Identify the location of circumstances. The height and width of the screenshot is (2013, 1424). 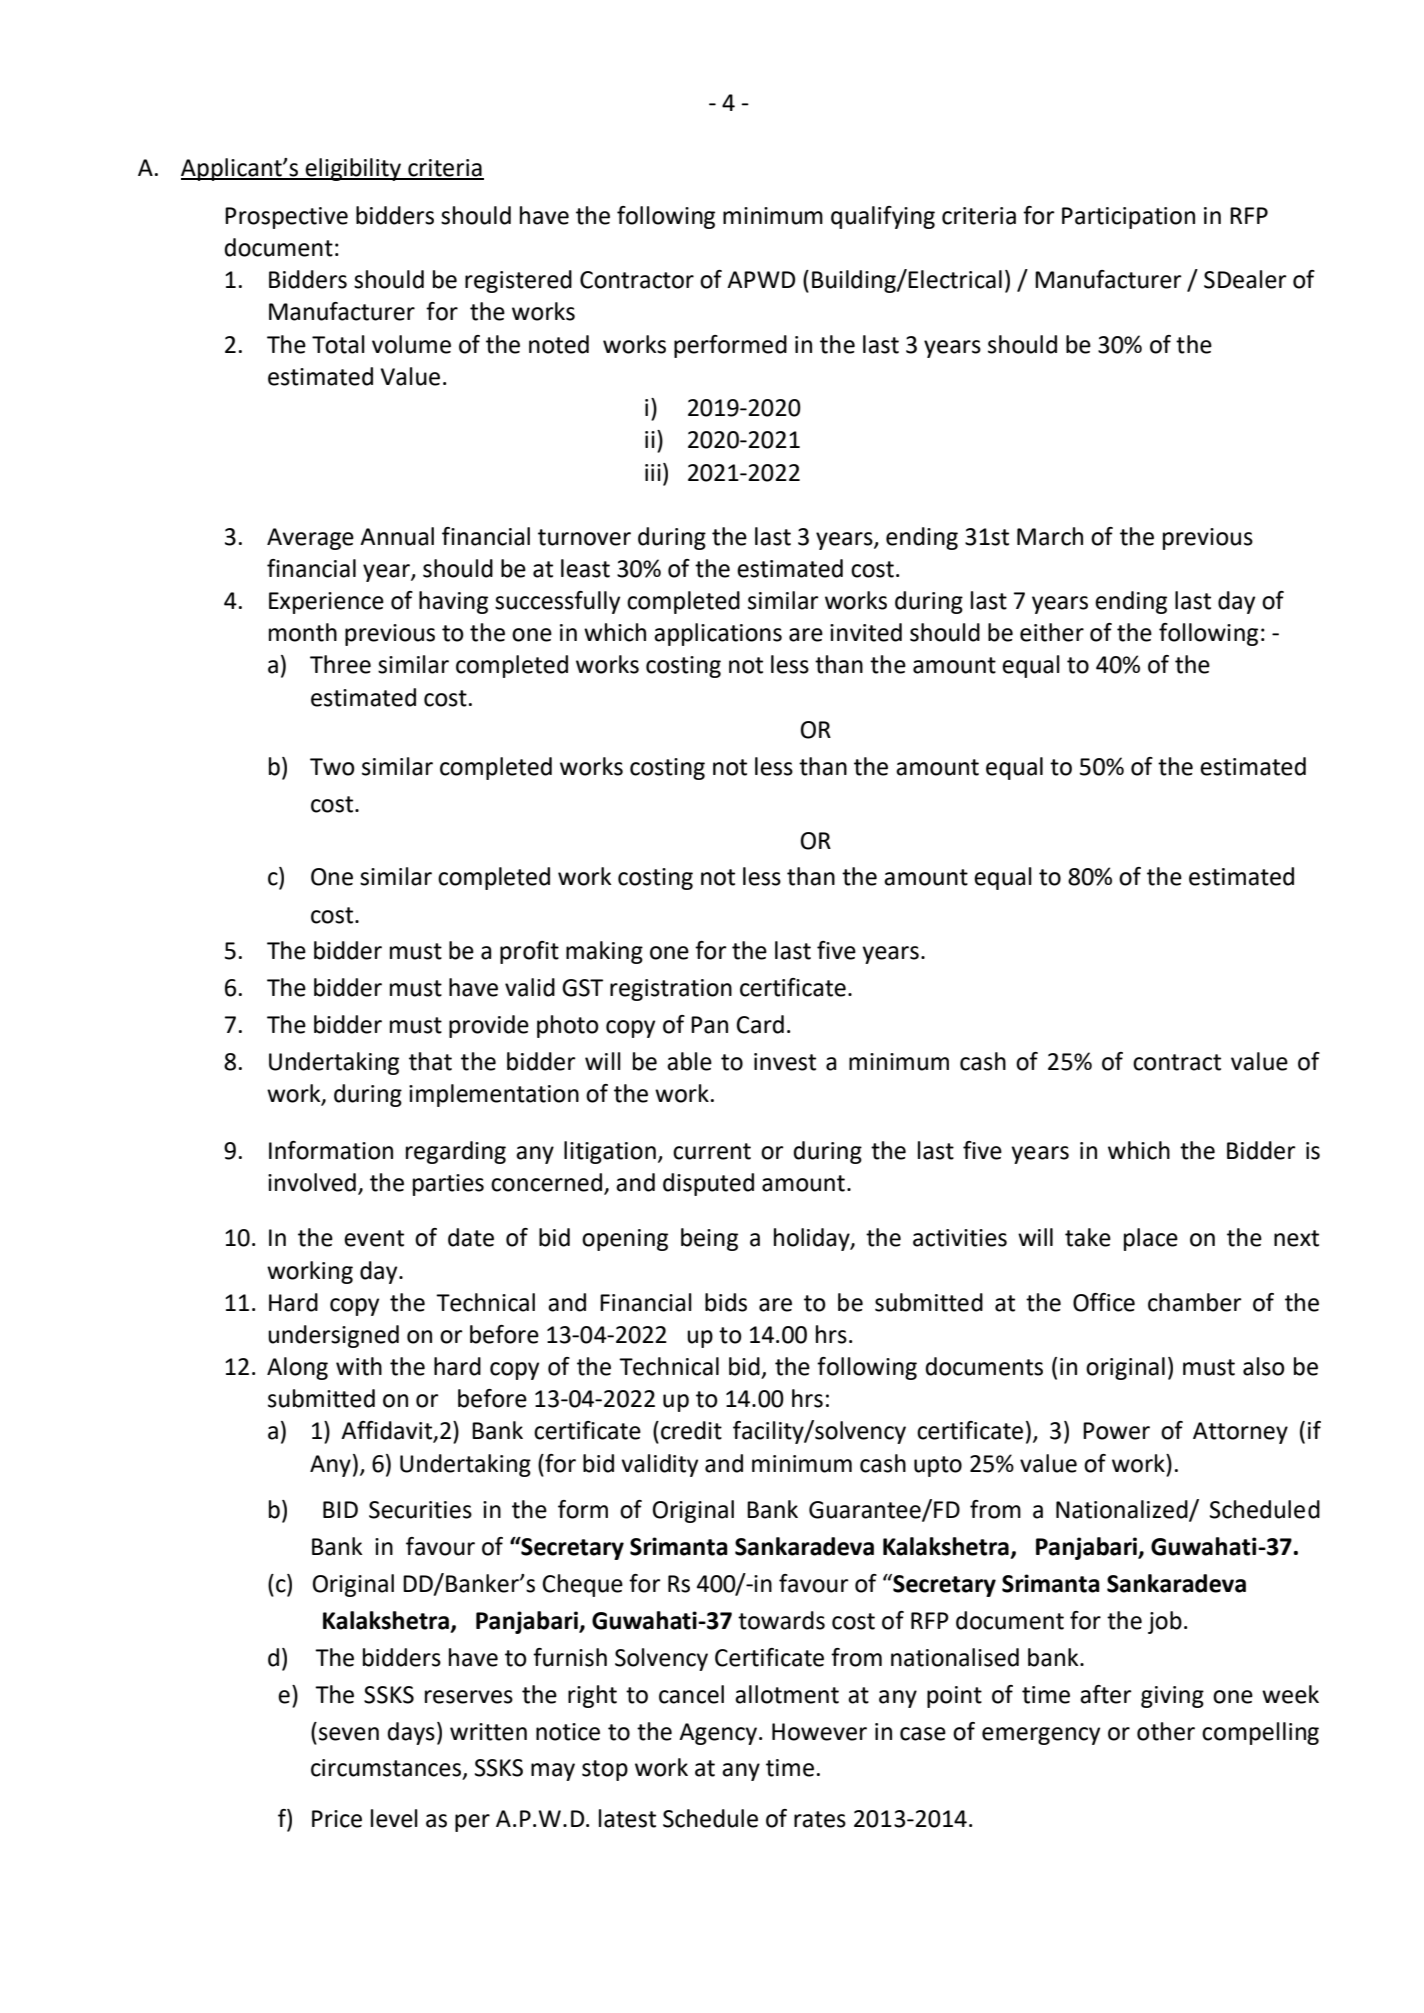
(386, 1768).
